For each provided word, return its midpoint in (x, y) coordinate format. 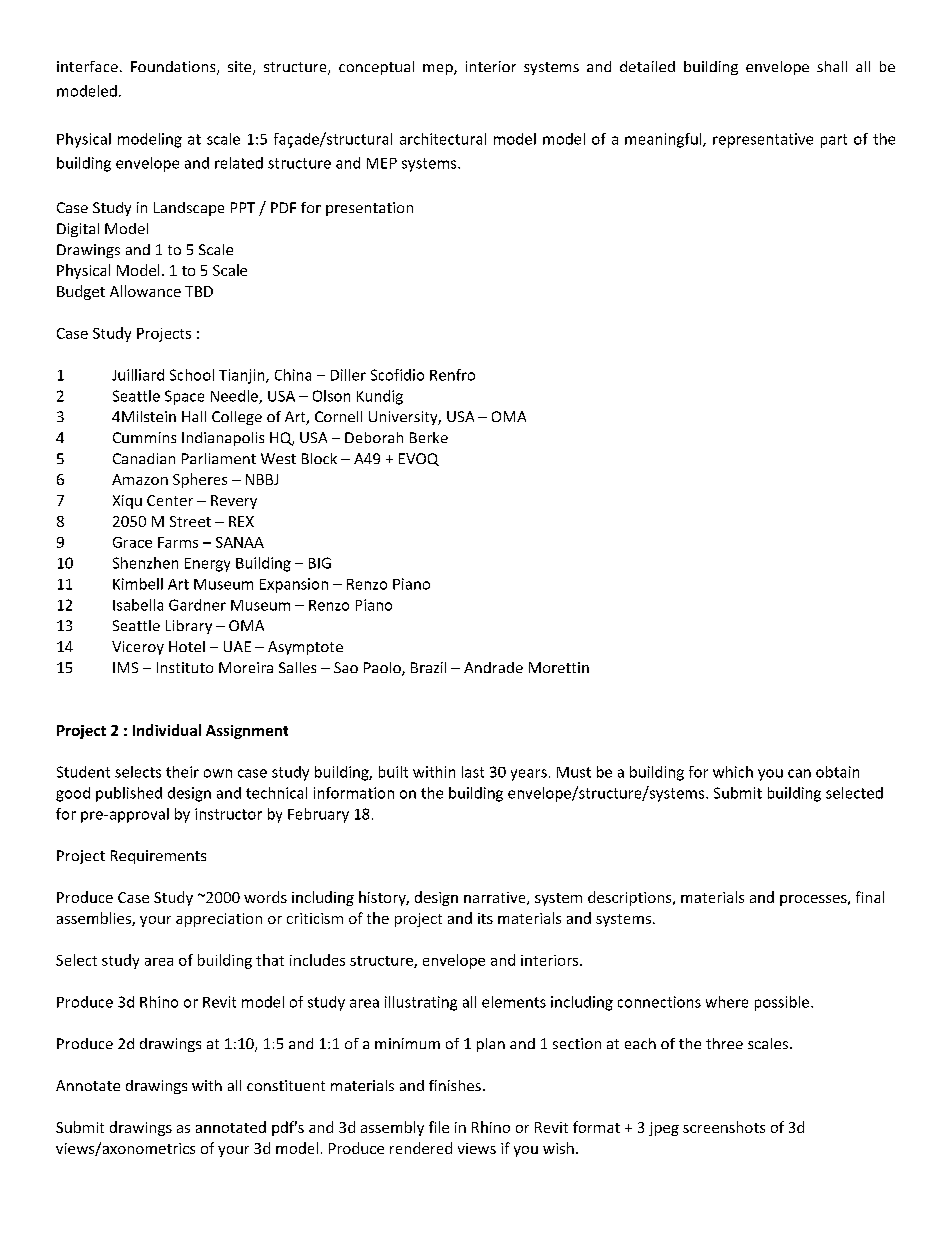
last (473, 772)
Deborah (374, 437)
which (733, 772)
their (182, 772)
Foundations (174, 68)
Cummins (144, 437)
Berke (429, 437)
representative (763, 140)
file (439, 1127)
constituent (286, 1085)
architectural (443, 139)
